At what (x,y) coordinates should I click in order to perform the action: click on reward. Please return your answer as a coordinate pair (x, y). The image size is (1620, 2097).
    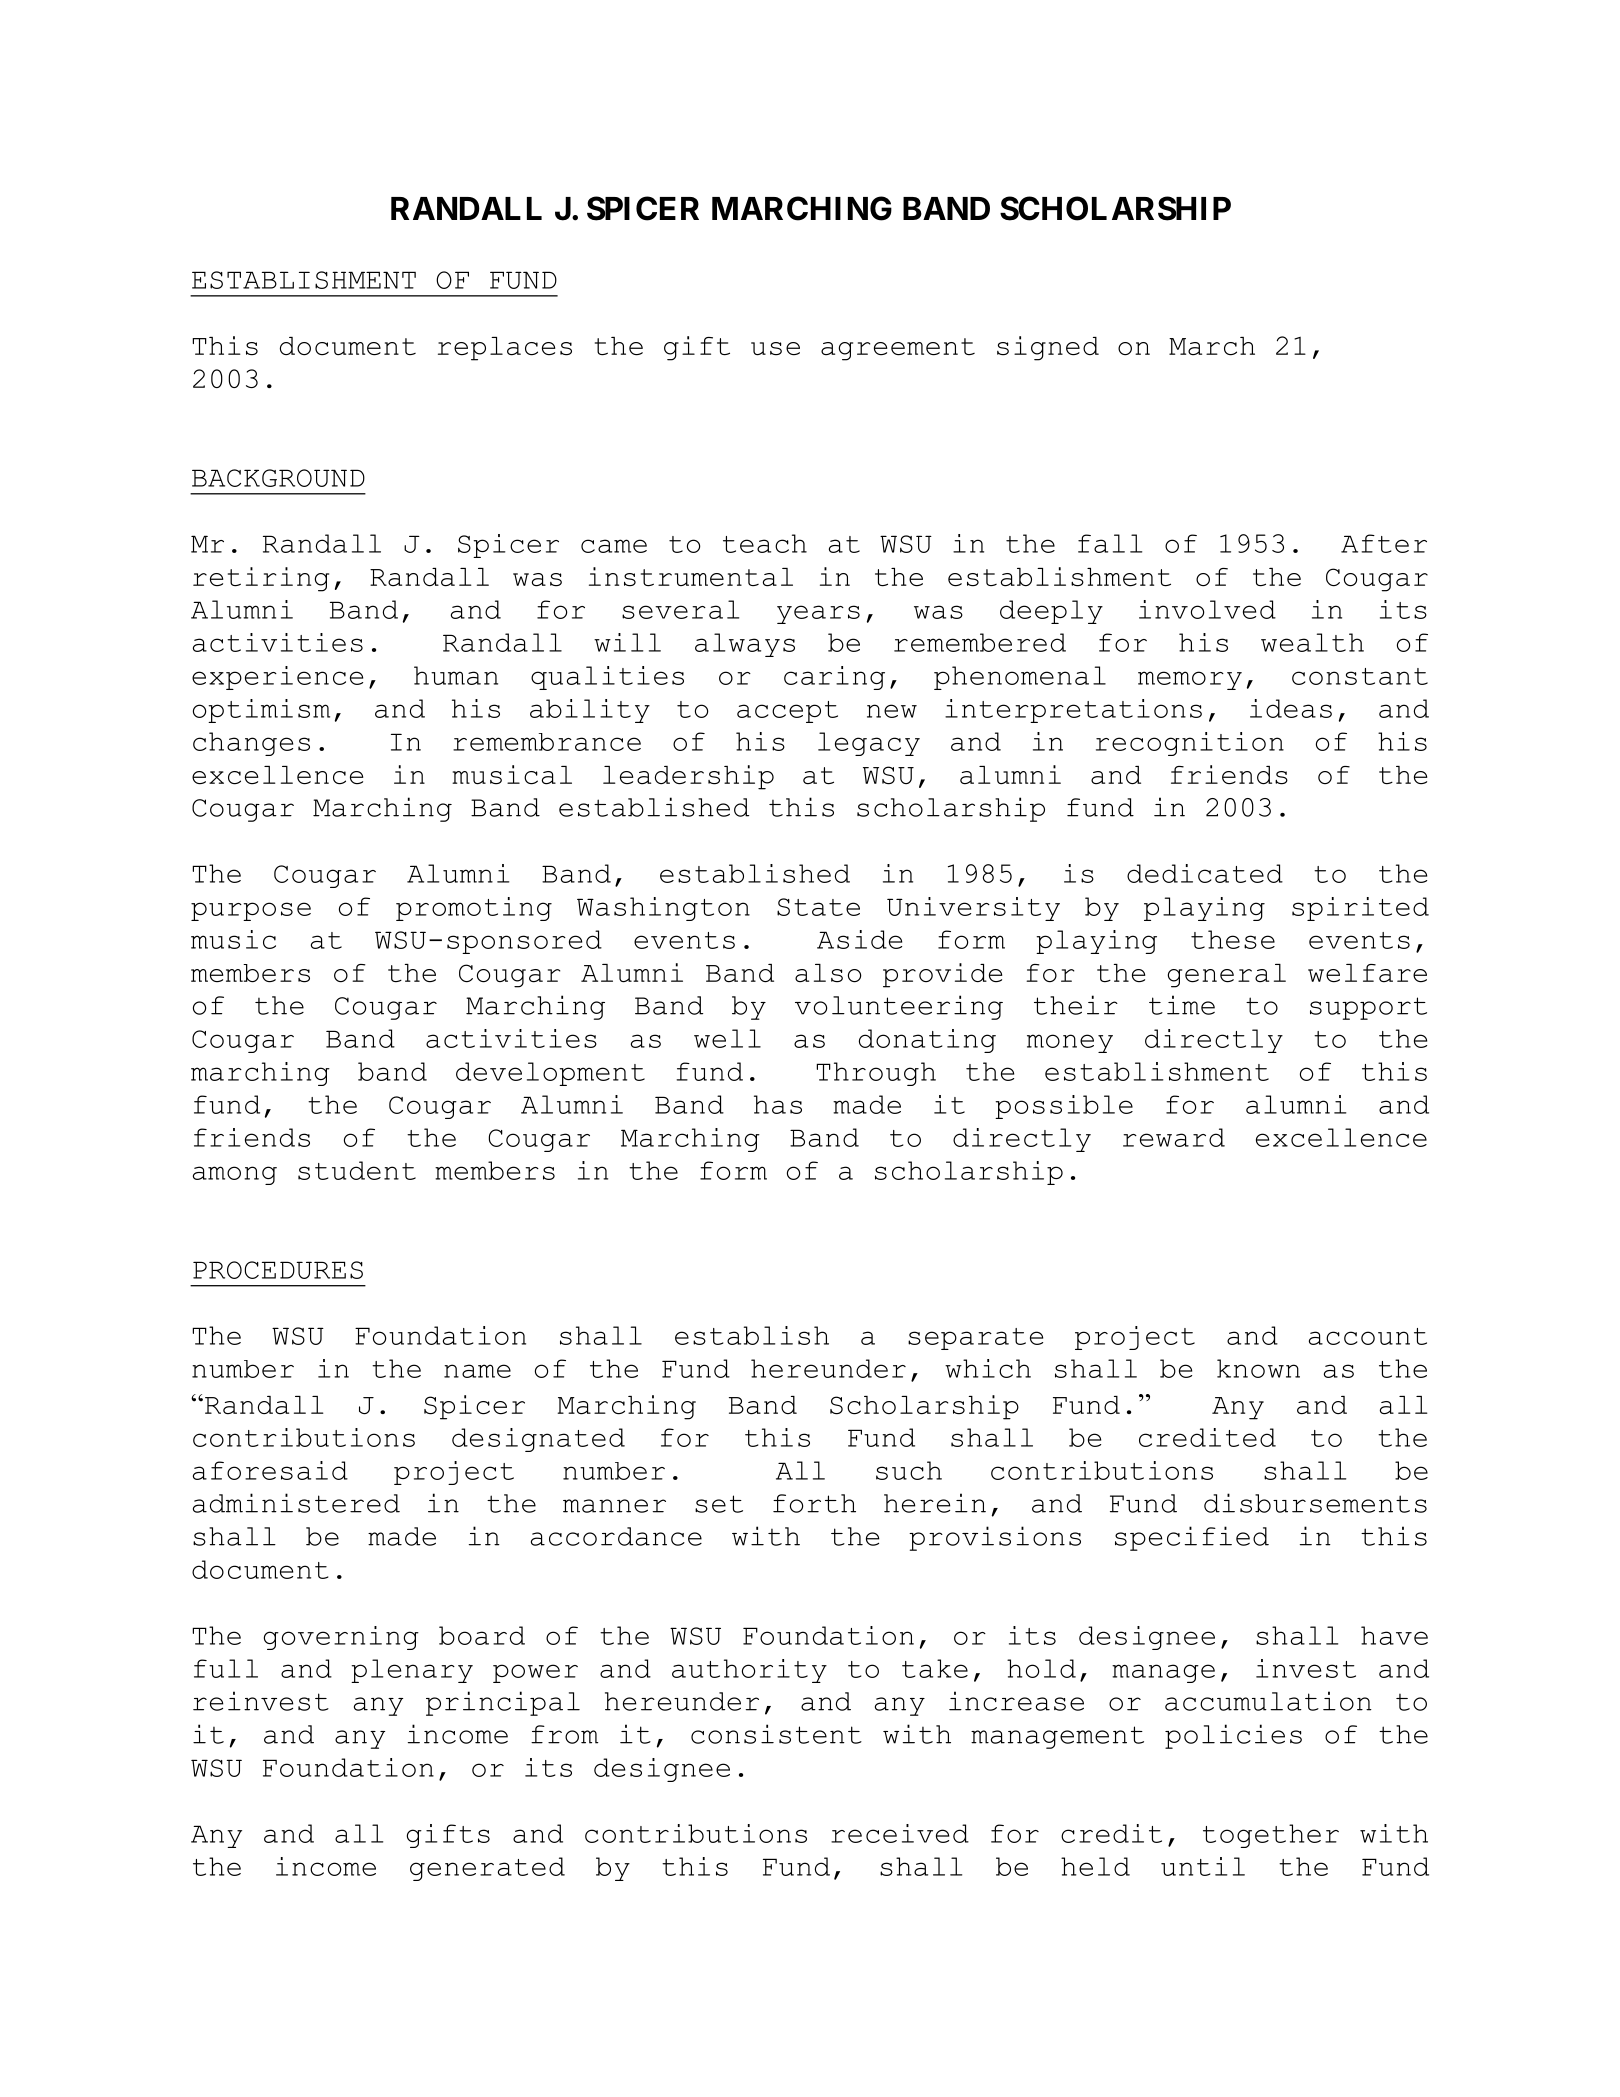
    Looking at the image, I should click on (1174, 1137).
